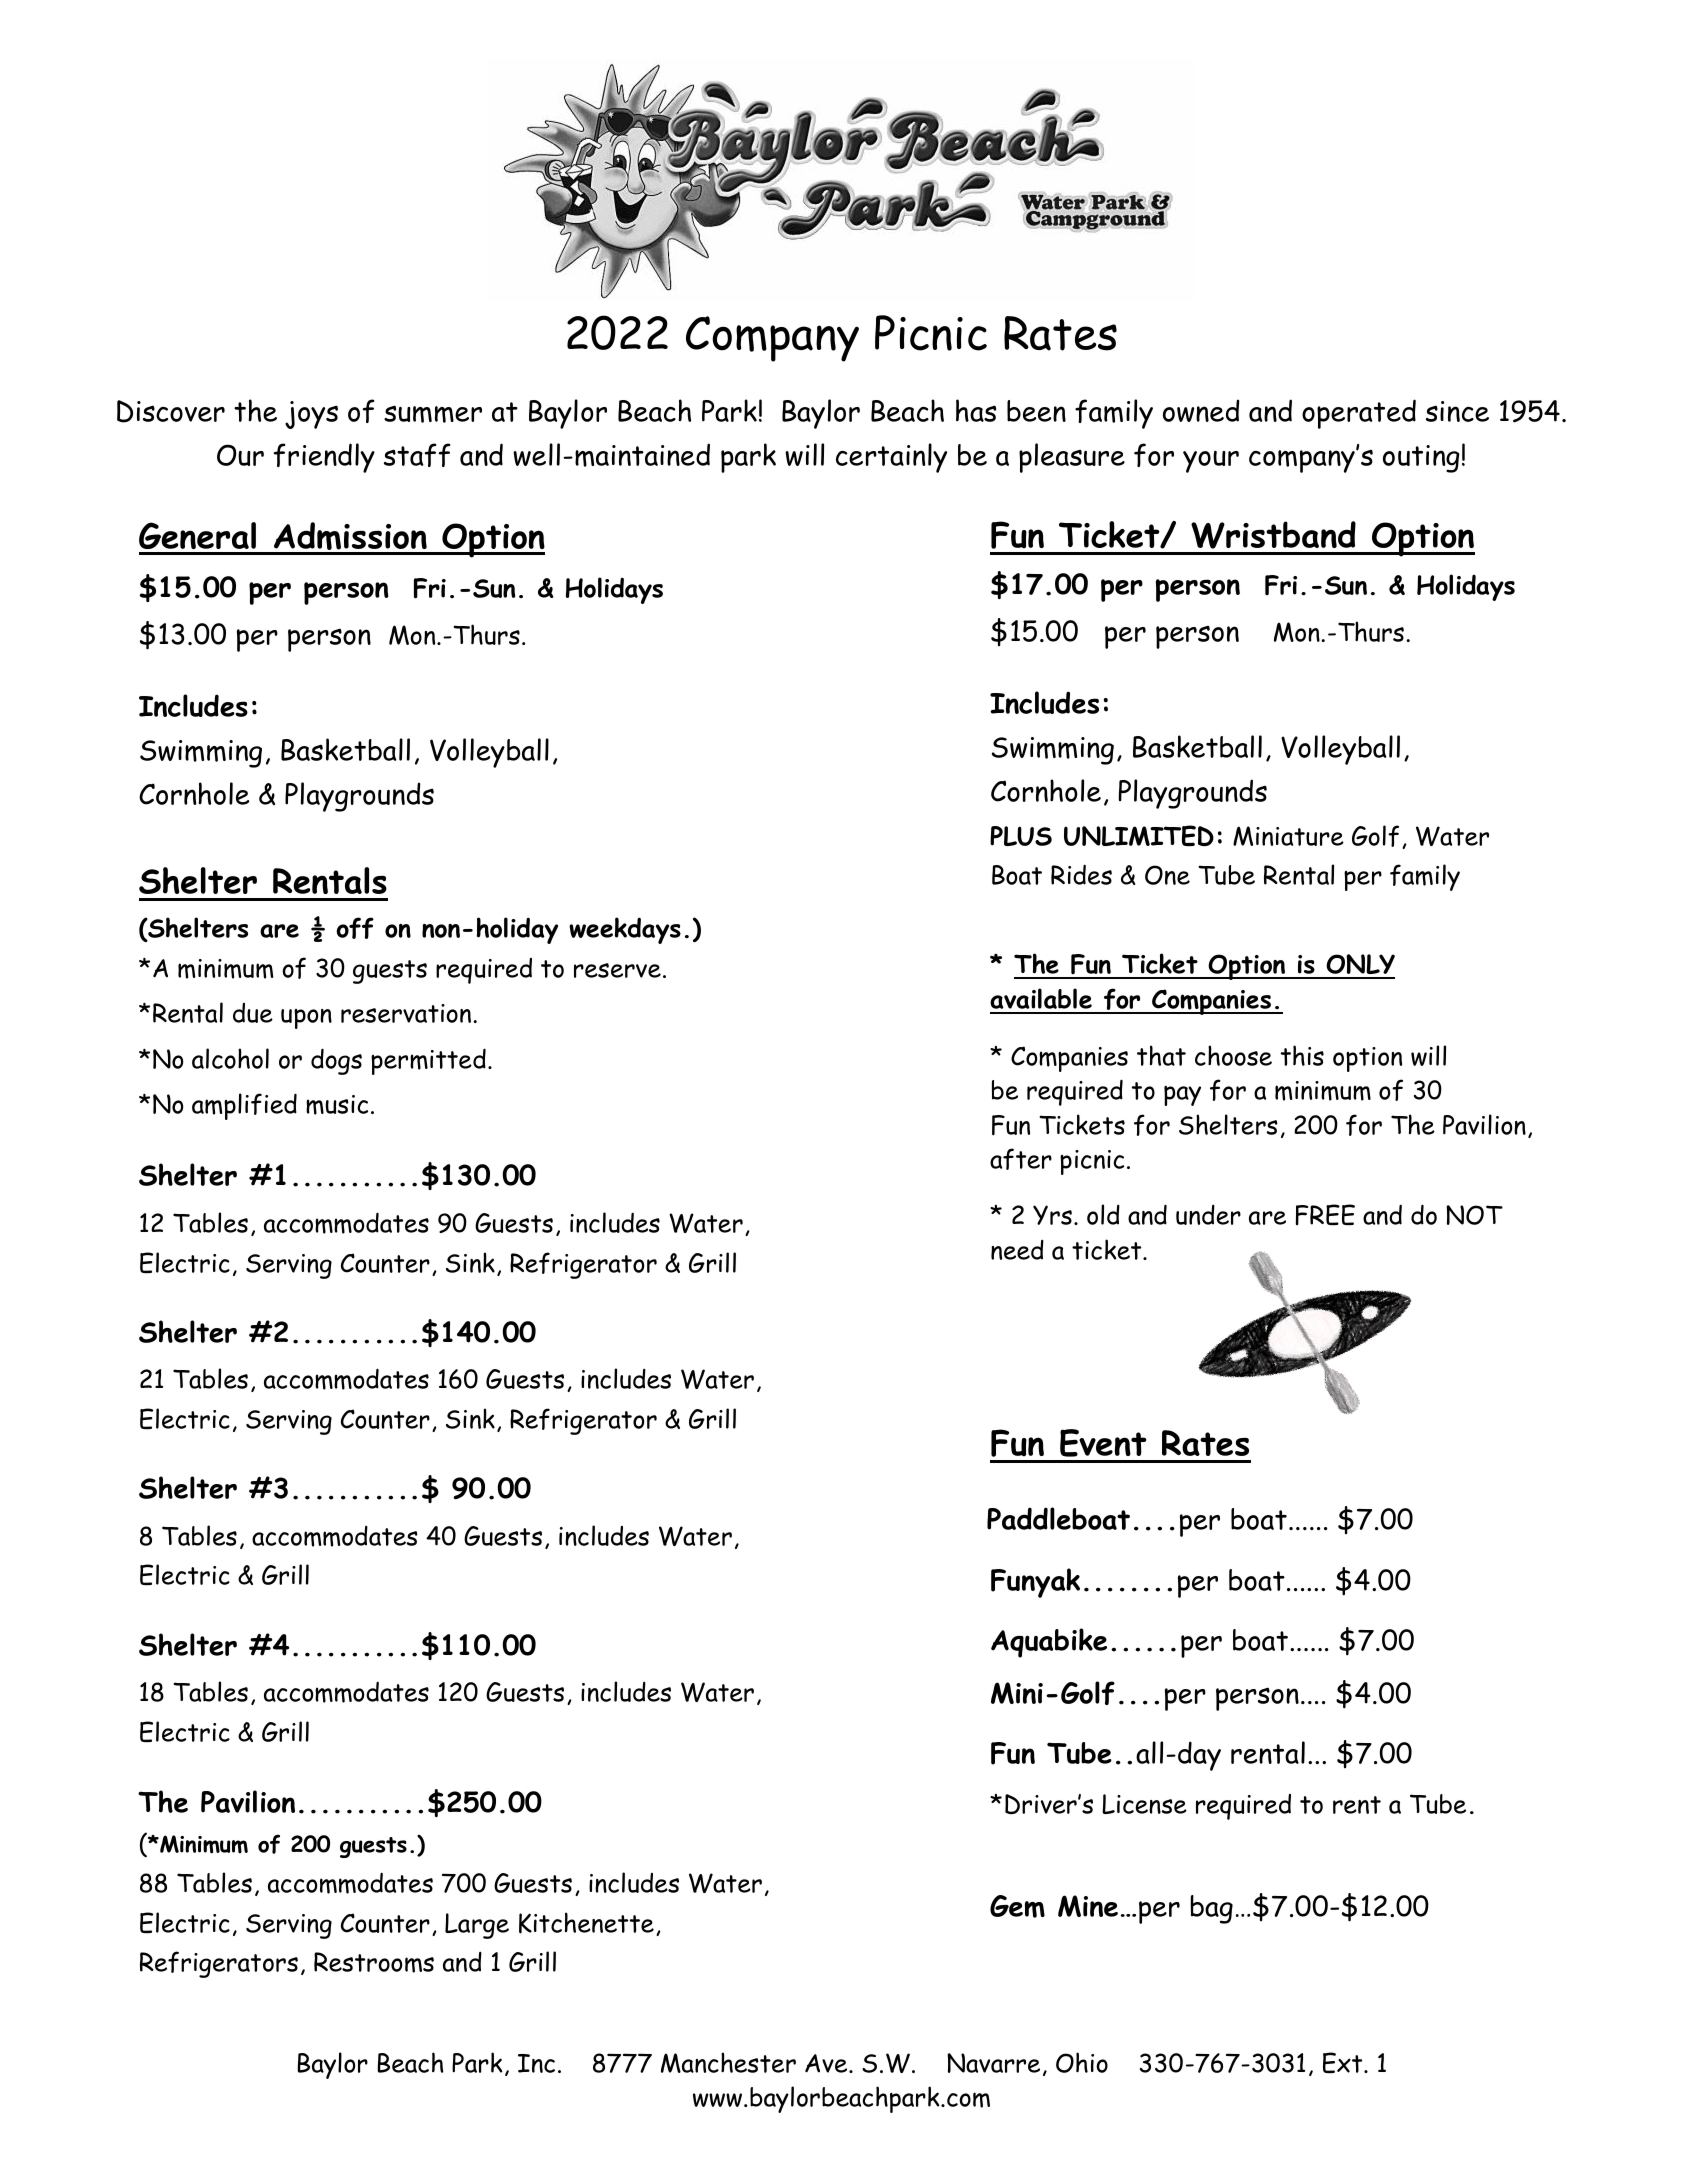 This document has width=1683, height=2178. I want to click on Restrooms, so click(374, 1962).
